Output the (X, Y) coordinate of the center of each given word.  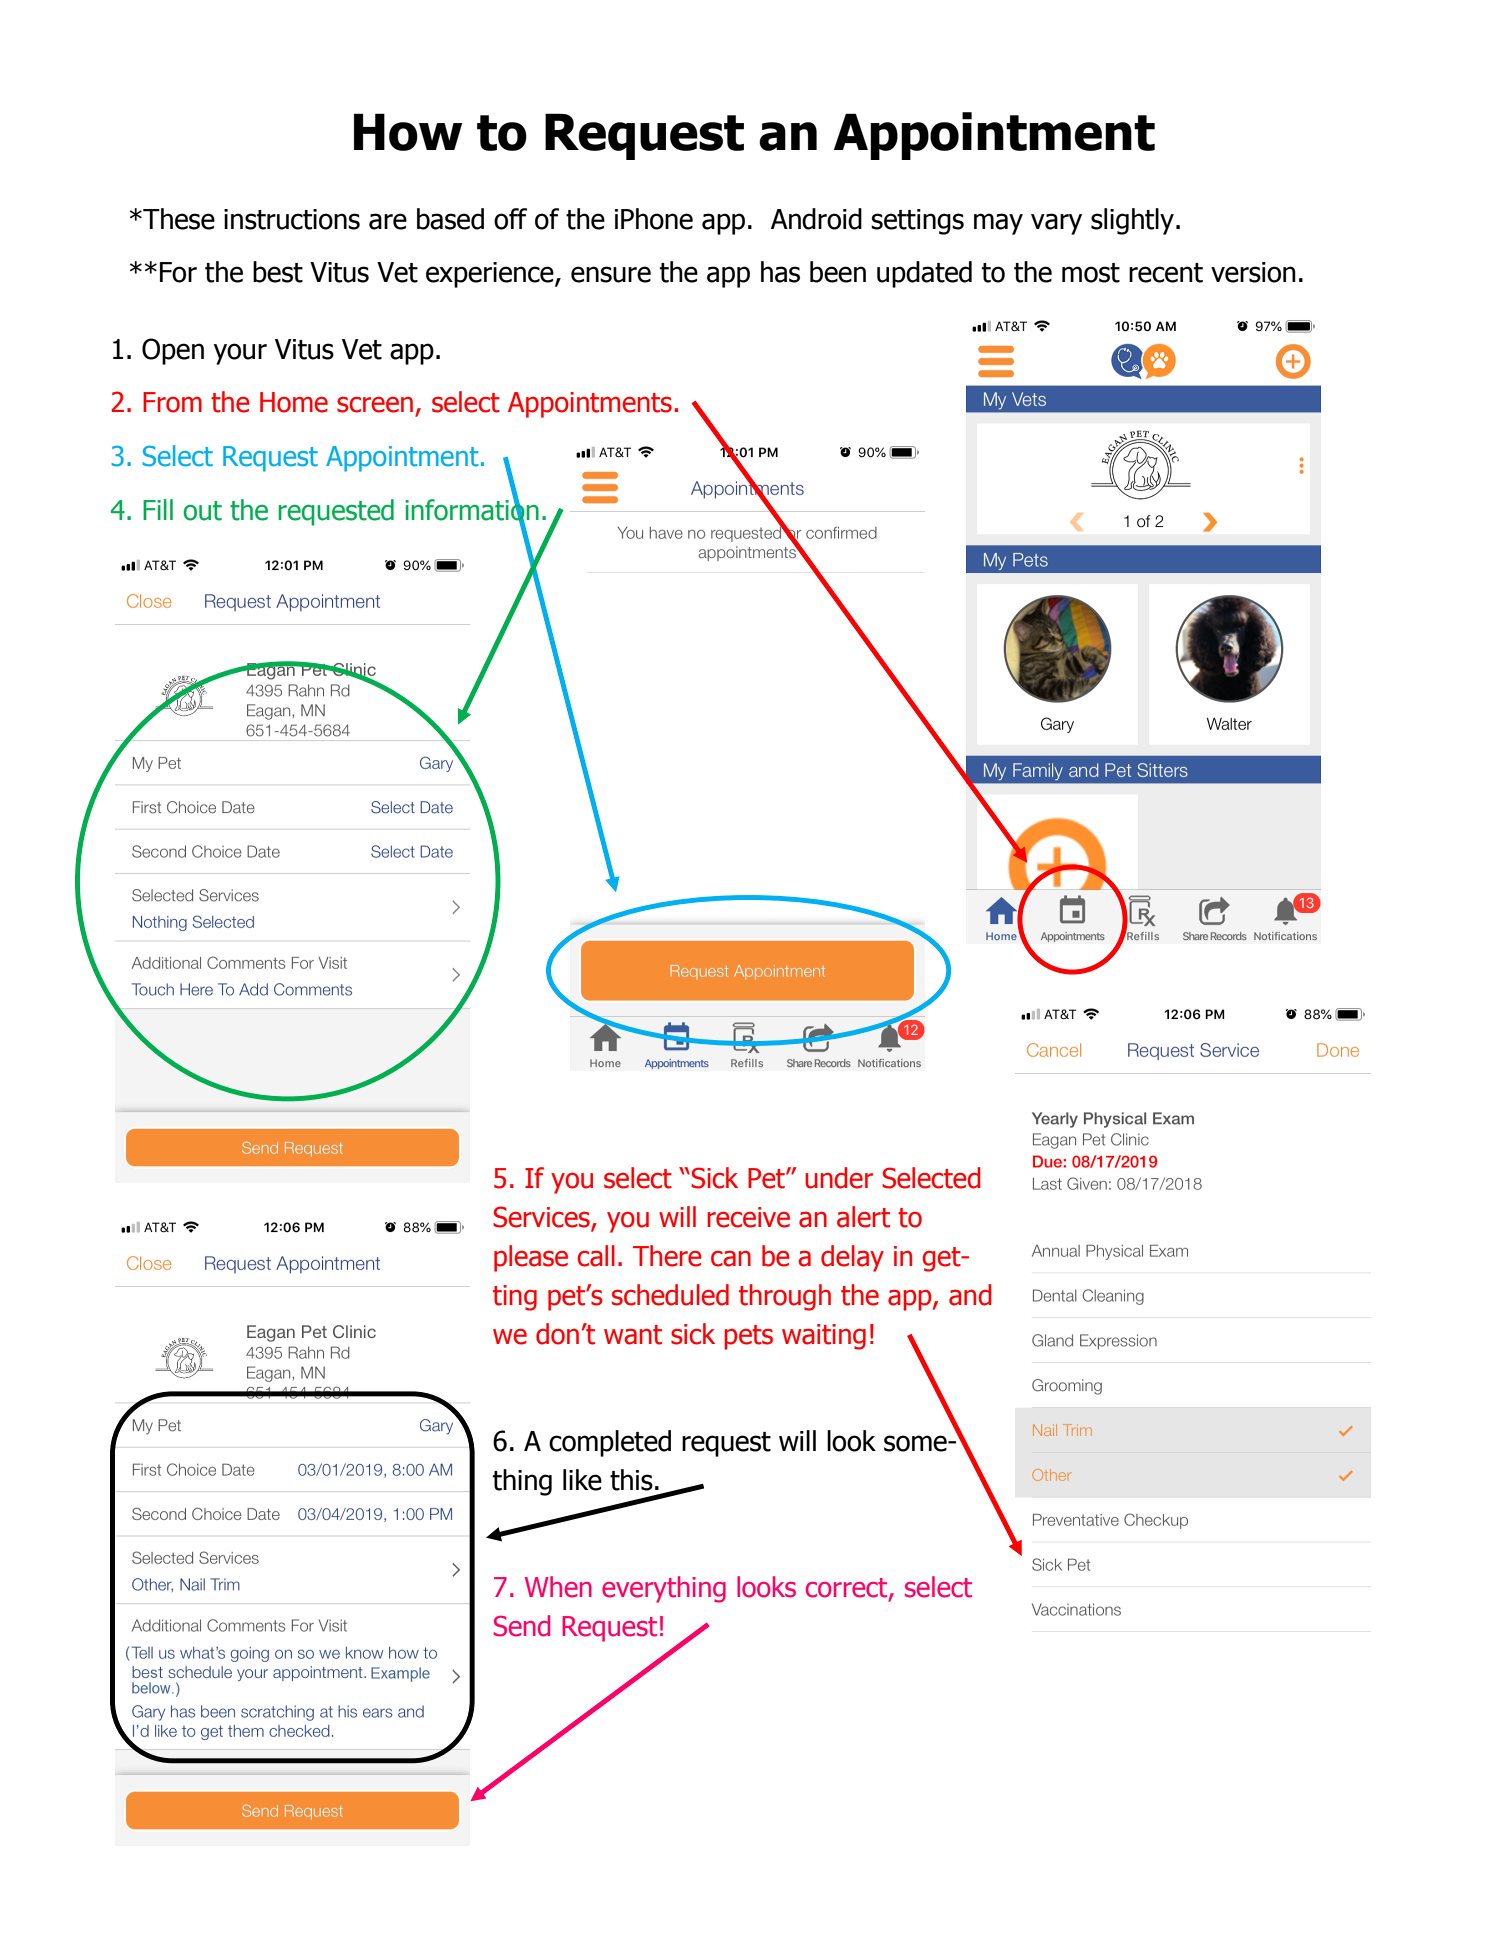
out (202, 511)
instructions (292, 219)
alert (863, 1217)
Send (521, 1626)
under (839, 1178)
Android (816, 219)
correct (848, 1589)
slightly (1132, 221)
